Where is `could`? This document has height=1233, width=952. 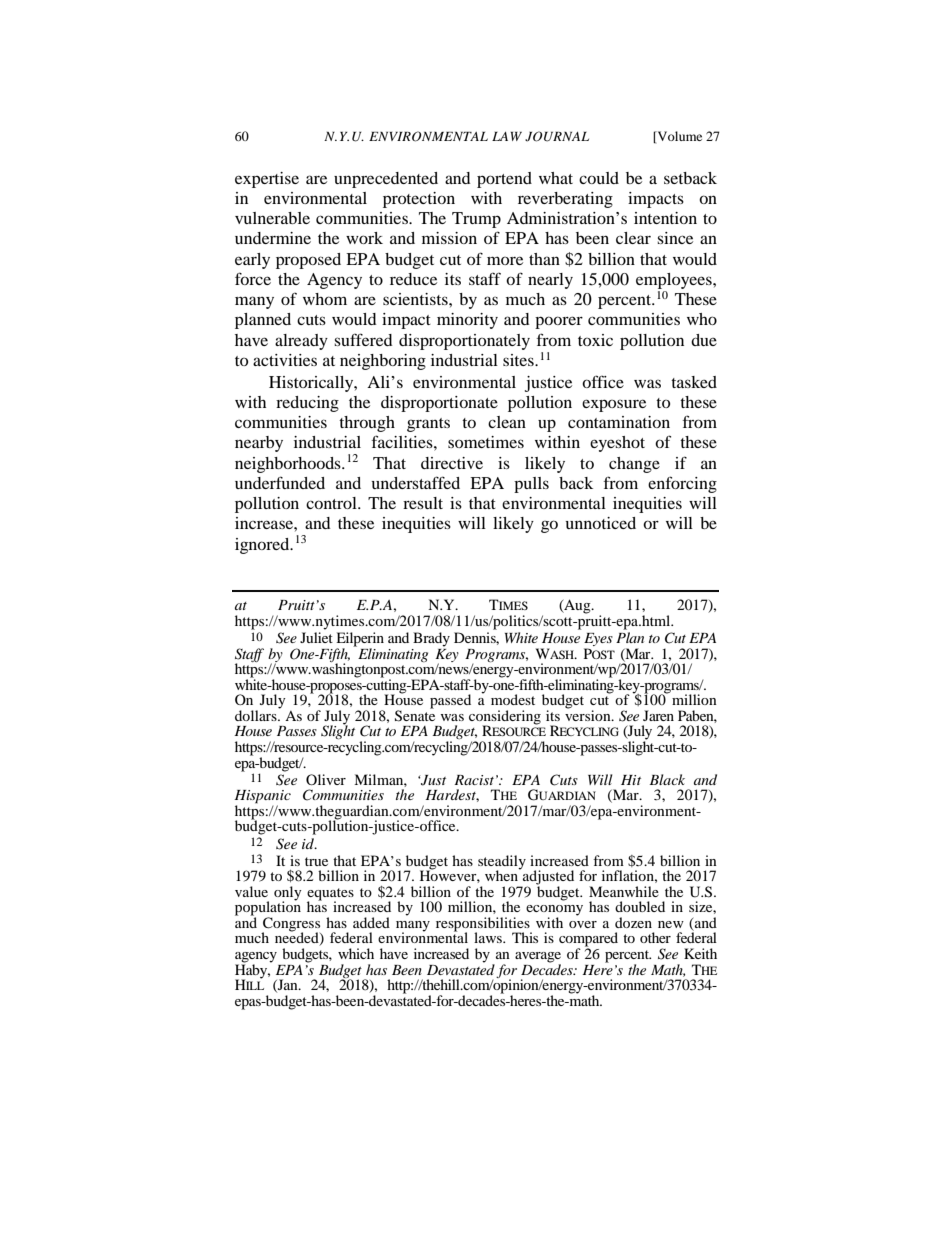 could is located at coordinates (599, 178).
